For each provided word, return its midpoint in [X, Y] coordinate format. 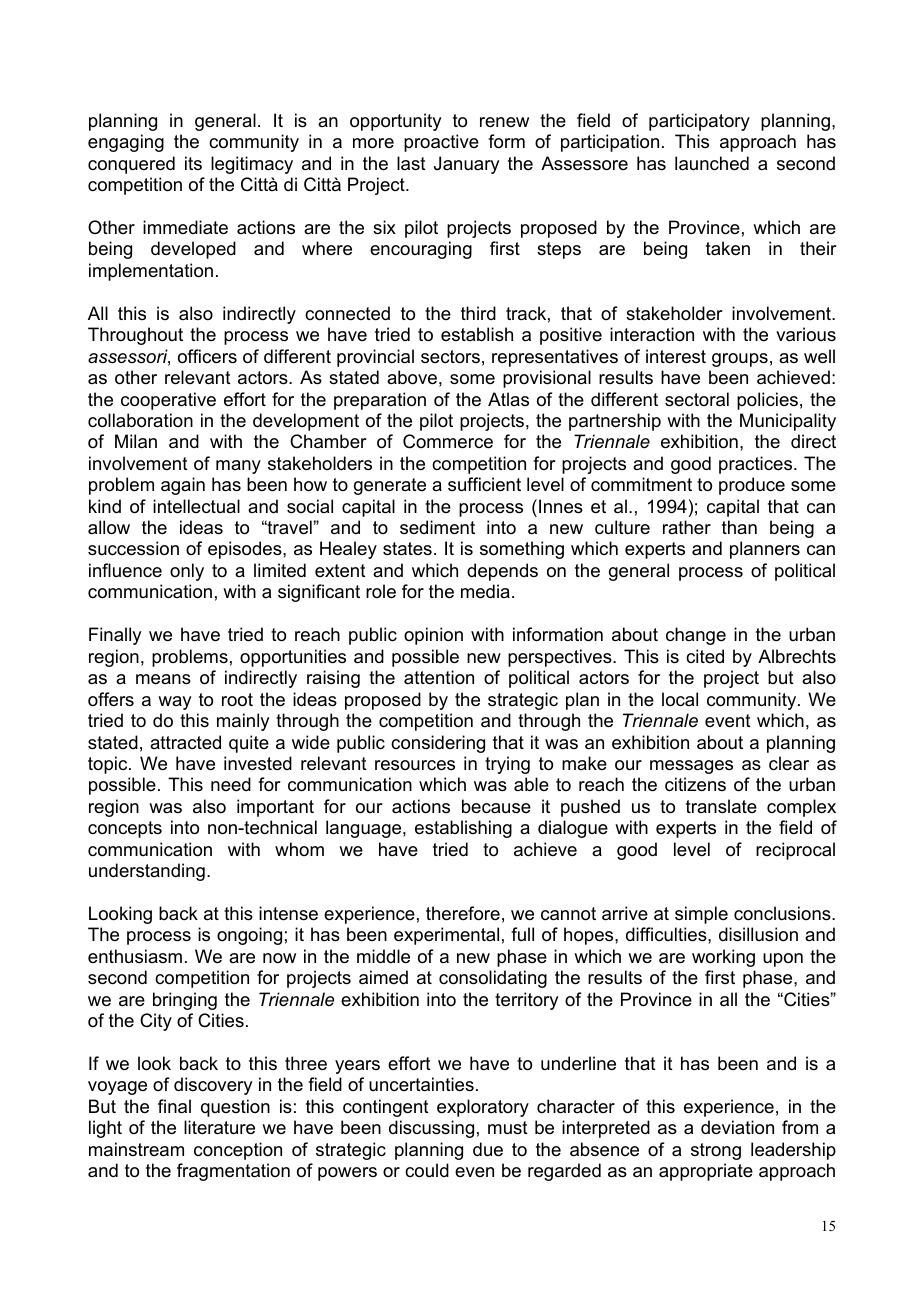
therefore [463, 913]
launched [712, 163]
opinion [433, 636]
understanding [147, 872]
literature [219, 1127]
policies [767, 401]
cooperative [168, 401]
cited [705, 656]
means [163, 679]
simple [701, 915]
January [466, 165]
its [193, 163]
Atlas [508, 399]
